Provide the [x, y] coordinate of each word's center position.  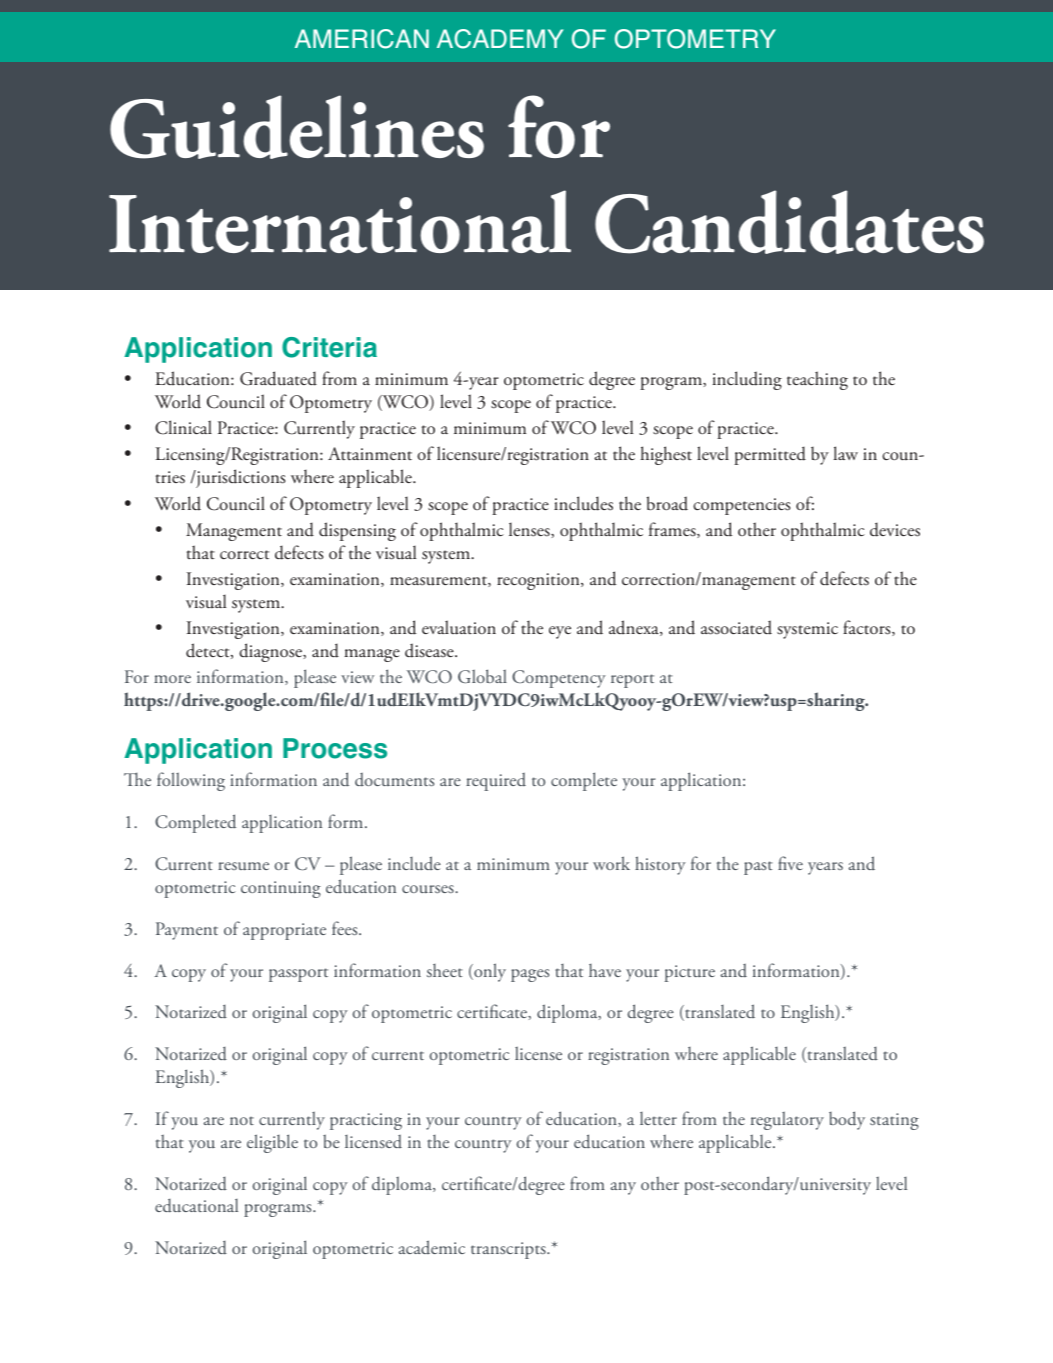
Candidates [789, 222]
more [172, 679]
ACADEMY [500, 39]
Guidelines [297, 127]
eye [560, 632]
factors [868, 628]
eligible [272, 1143]
